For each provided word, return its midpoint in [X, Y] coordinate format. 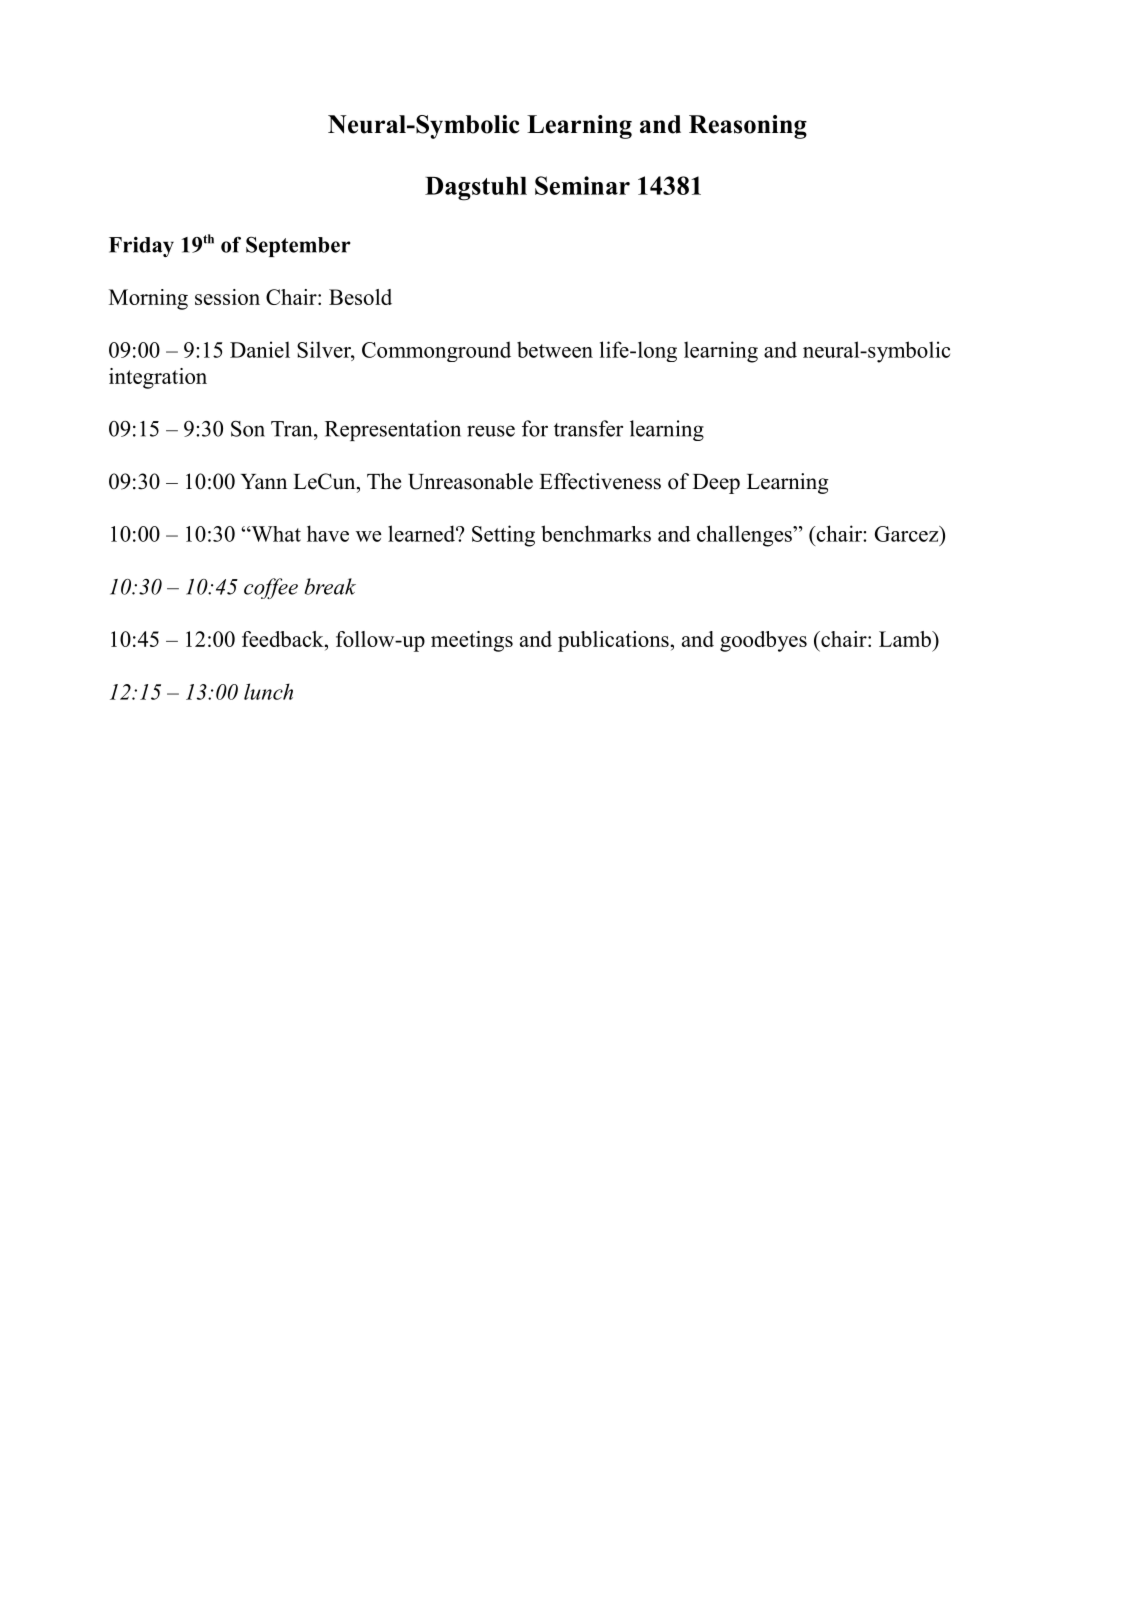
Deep [716, 484]
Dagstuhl [476, 189]
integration [158, 378]
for [535, 428]
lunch [268, 691]
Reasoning [748, 127]
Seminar [582, 185]
